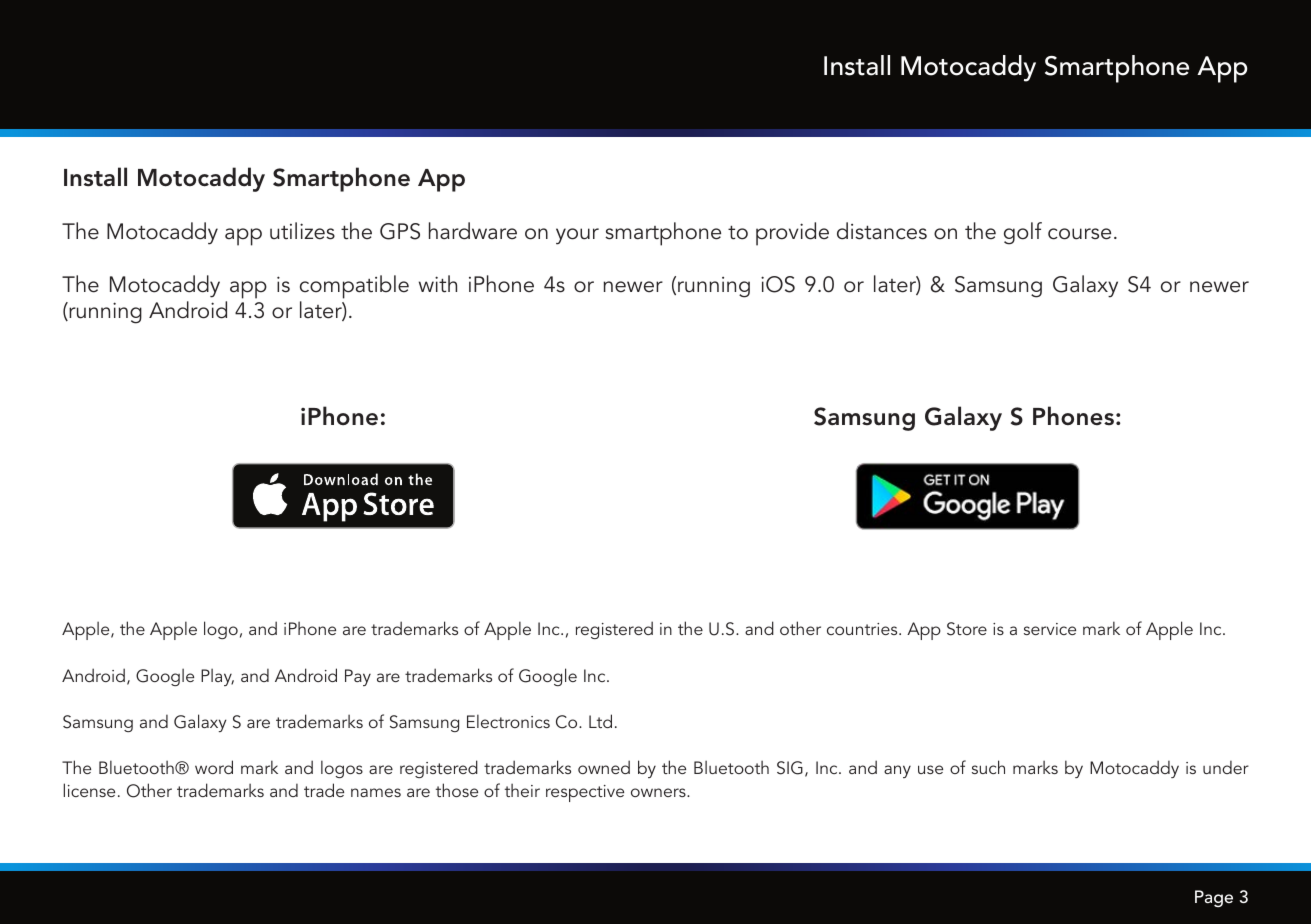  What do you see at coordinates (1079, 234) in the screenshot?
I see `course` at bounding box center [1079, 234].
